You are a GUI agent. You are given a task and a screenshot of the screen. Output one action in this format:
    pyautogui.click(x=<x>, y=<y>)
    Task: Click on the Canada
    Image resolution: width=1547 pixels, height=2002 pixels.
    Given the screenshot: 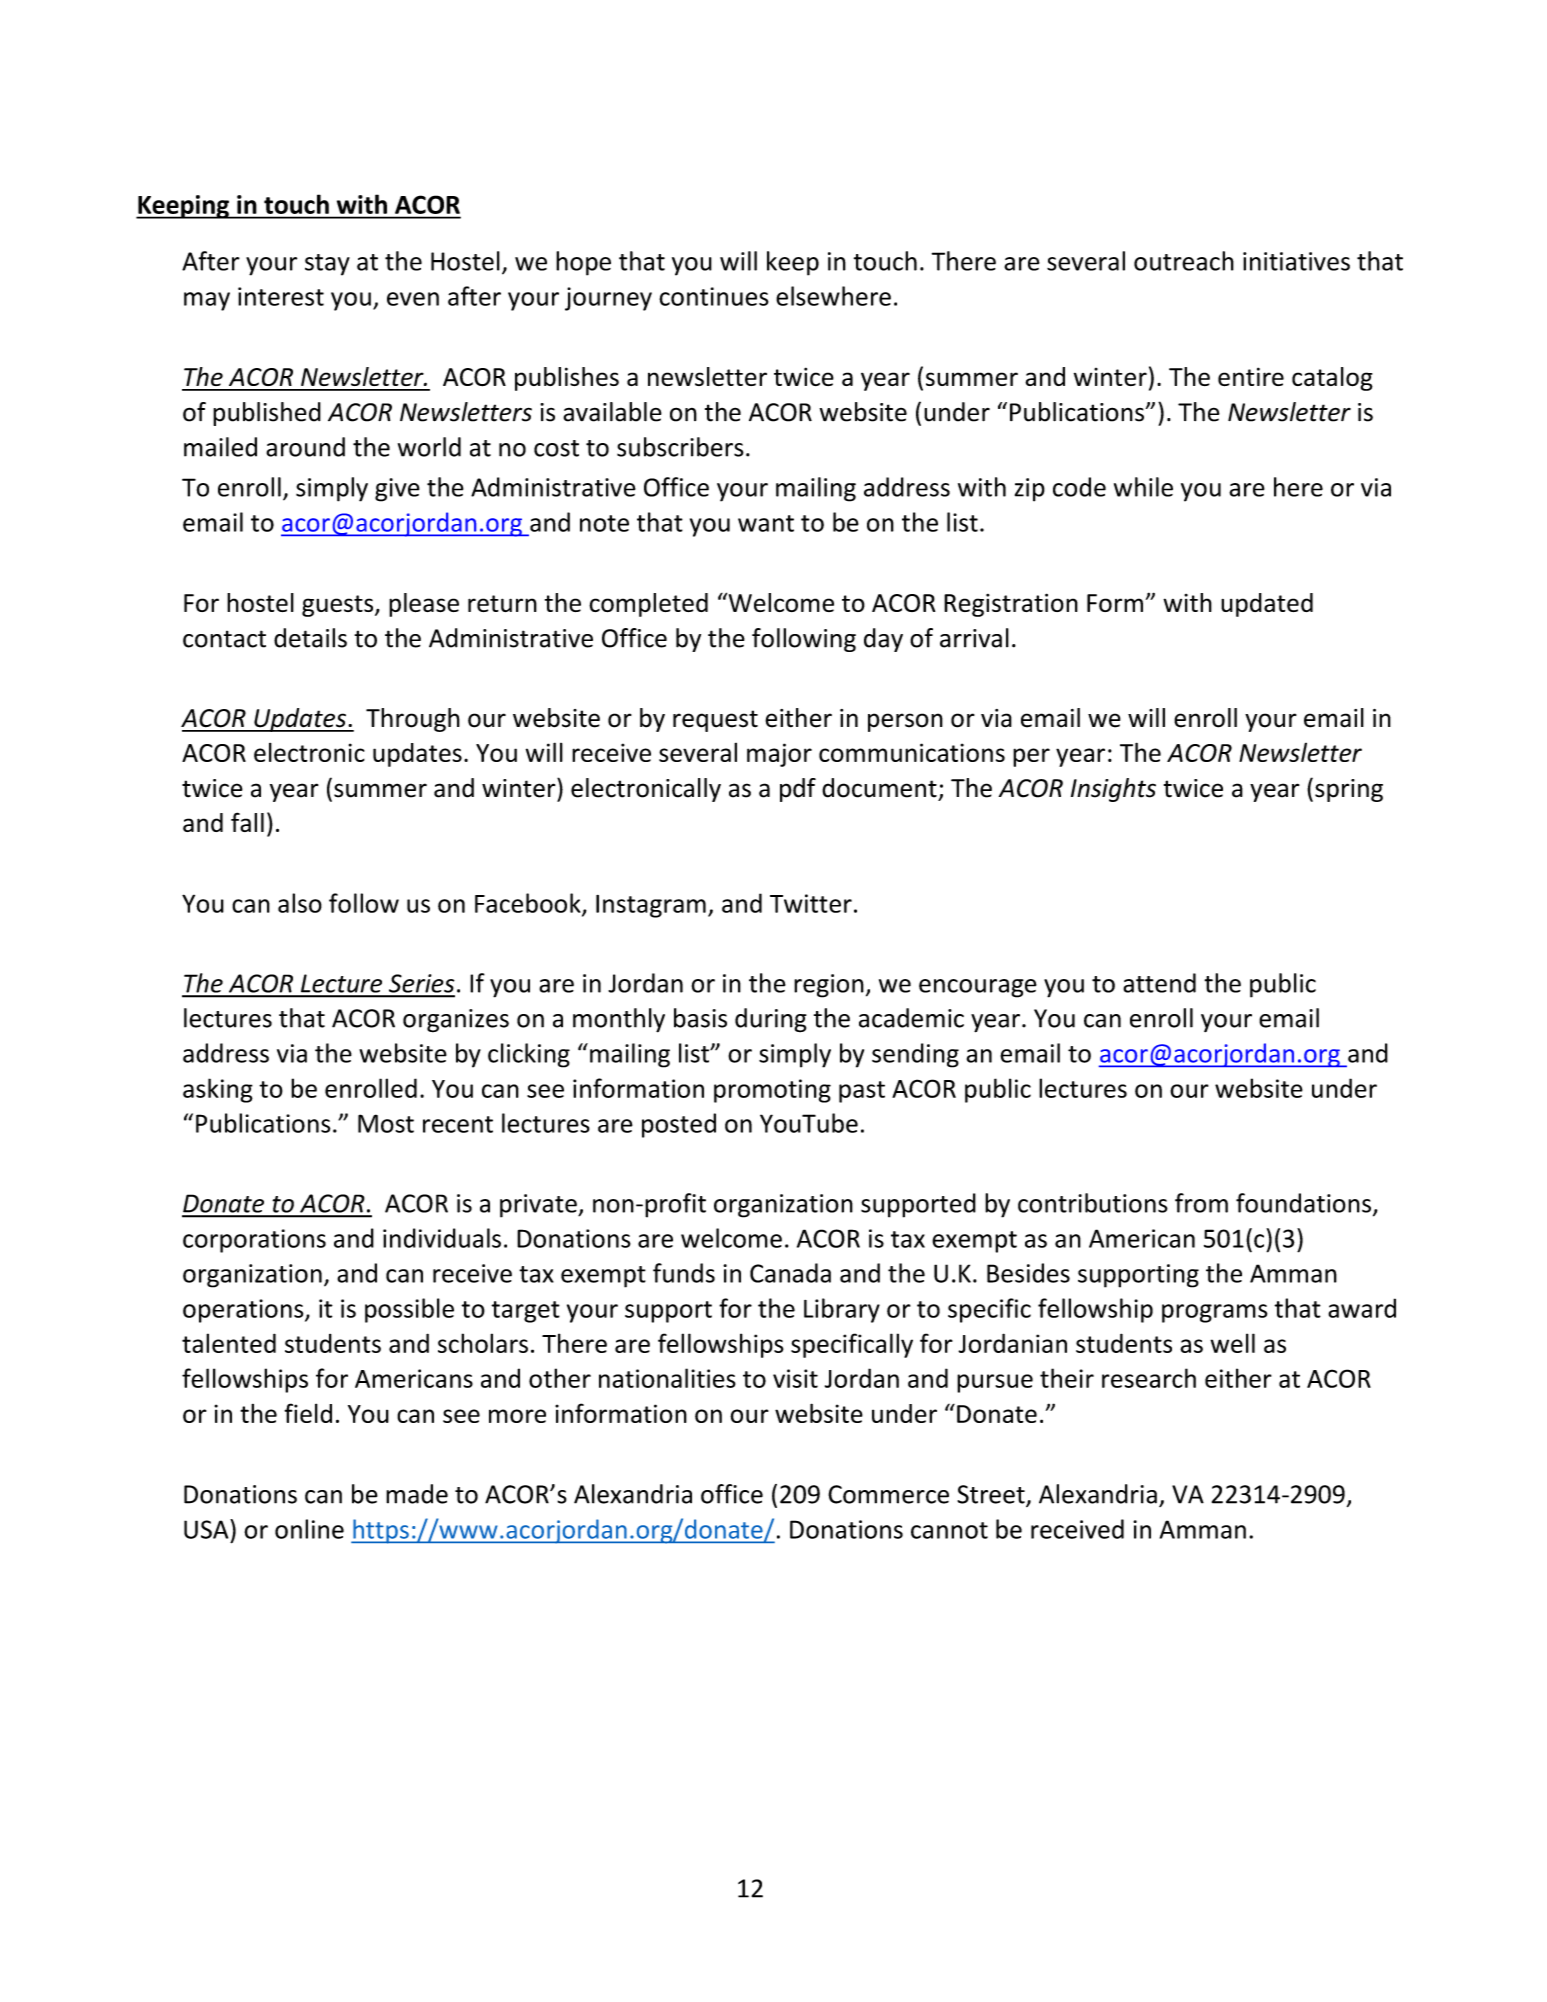 What is the action you would take?
    pyautogui.click(x=790, y=1273)
